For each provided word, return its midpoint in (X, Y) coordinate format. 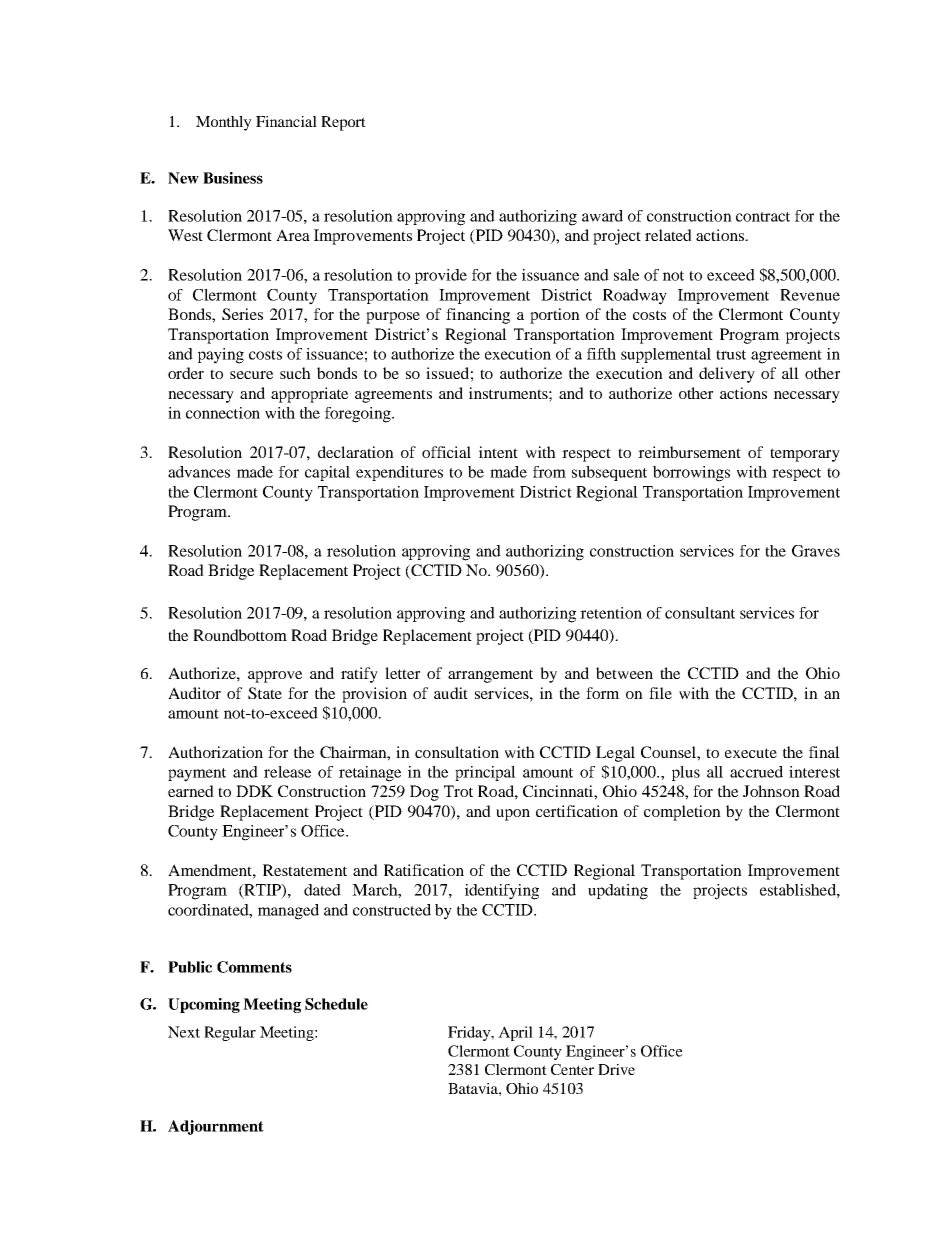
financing (478, 316)
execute (751, 753)
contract (763, 217)
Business (233, 178)
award (602, 216)
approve (275, 677)
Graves (816, 551)
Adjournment (216, 1127)
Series (242, 314)
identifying (502, 892)
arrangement (490, 676)
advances (199, 472)
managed (288, 912)
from (549, 472)
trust (731, 355)
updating (618, 892)
